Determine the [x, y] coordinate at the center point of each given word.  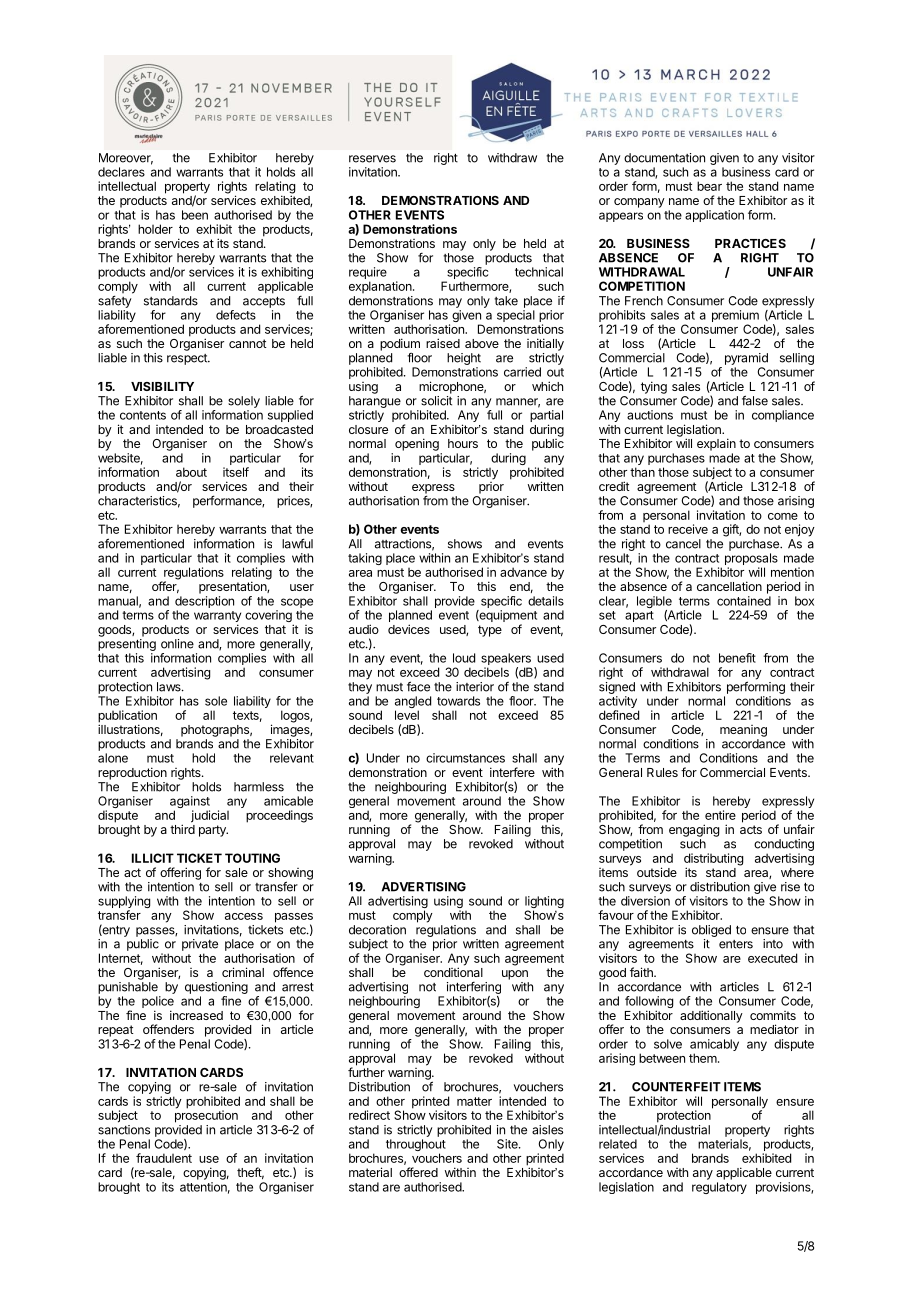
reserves [372, 159]
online [177, 644]
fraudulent [164, 1158]
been [195, 215]
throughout [416, 1146]
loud [464, 658]
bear [709, 186]
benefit [737, 658]
